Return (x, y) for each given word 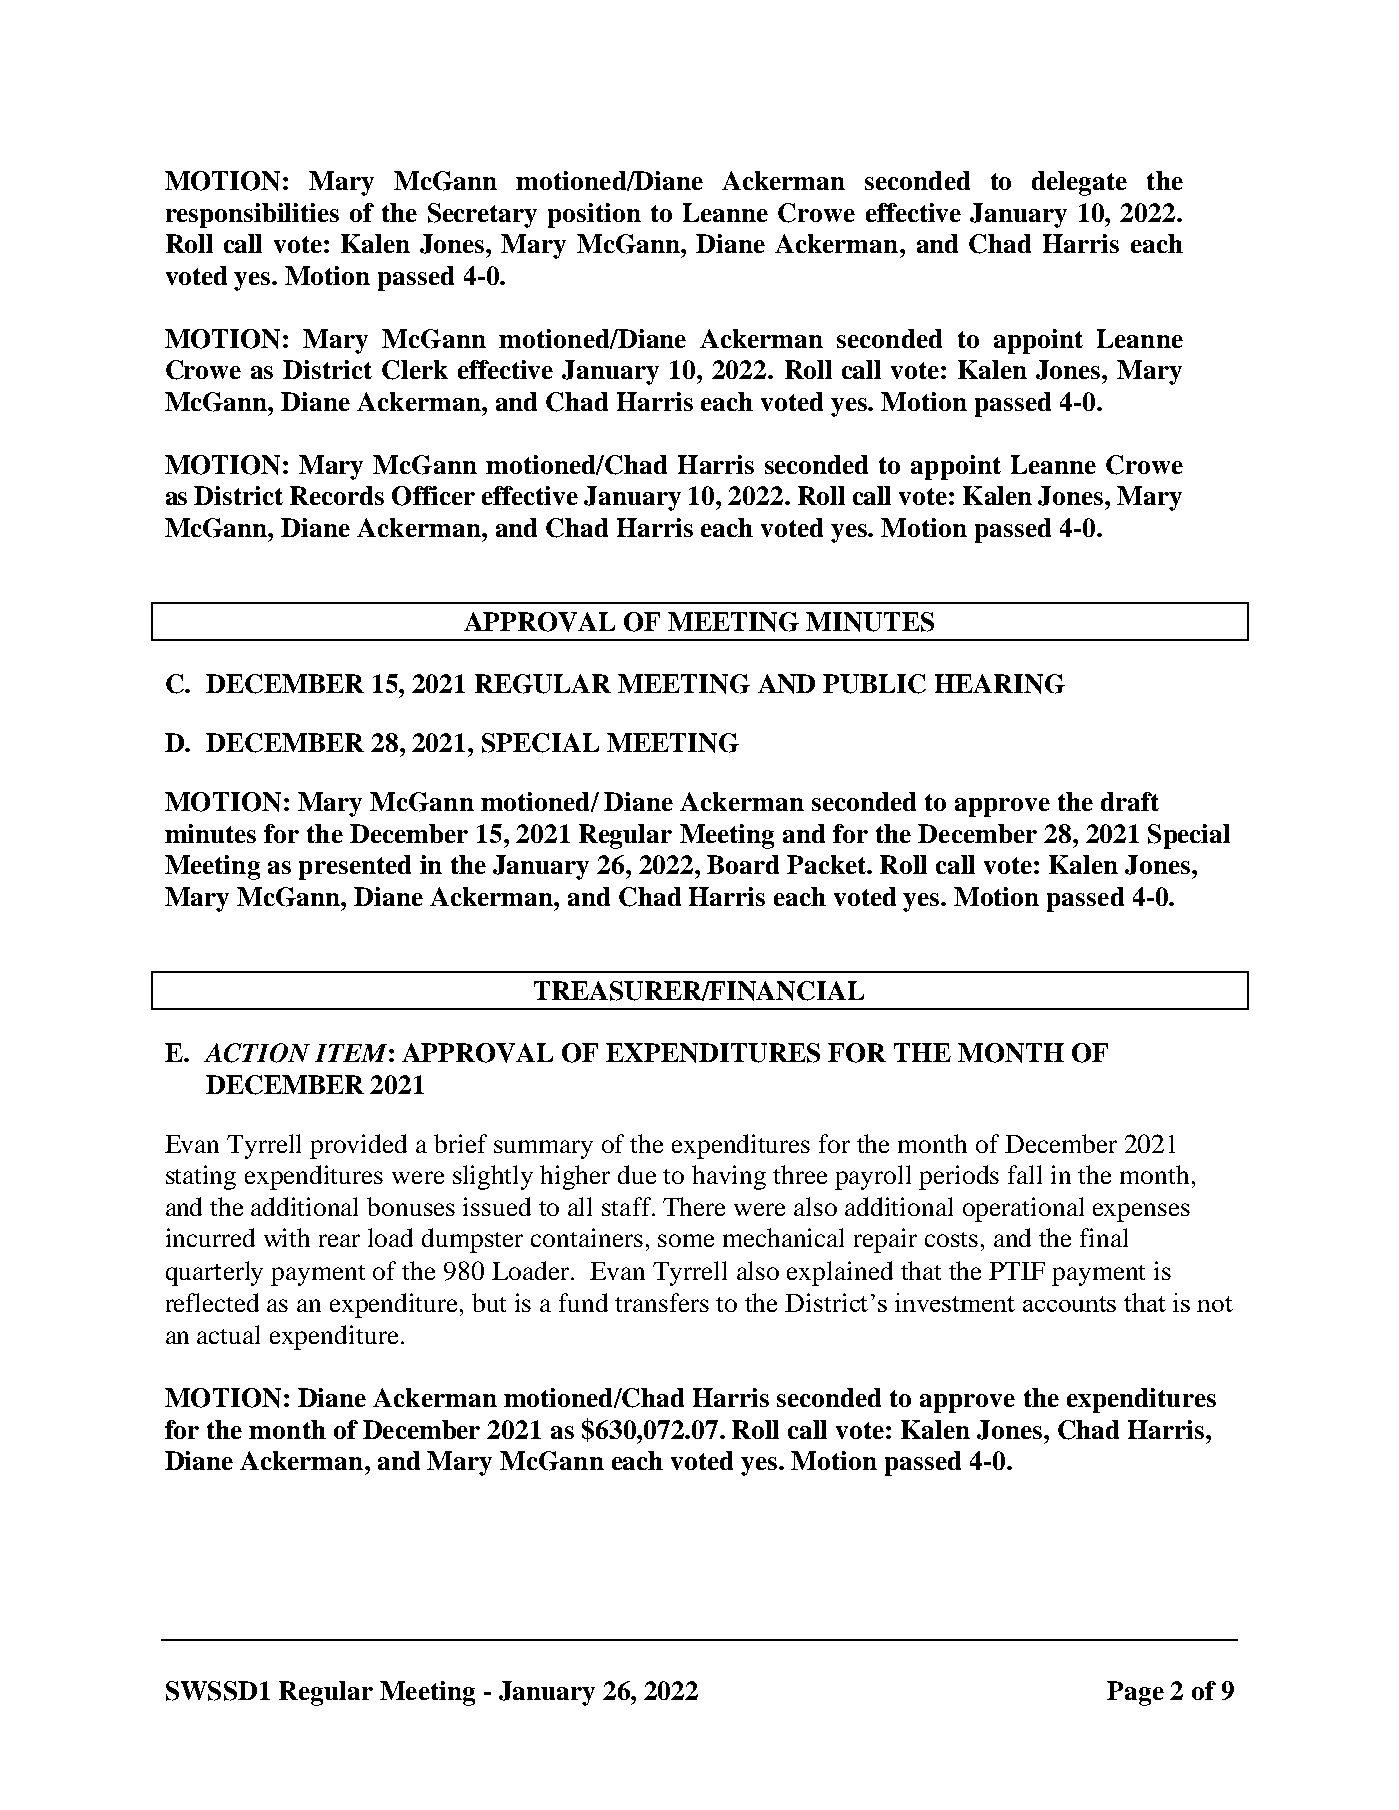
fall (1025, 1174)
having (729, 1177)
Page (1135, 1693)
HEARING (1000, 684)
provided (358, 1146)
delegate (1079, 183)
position (594, 215)
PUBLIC (874, 684)
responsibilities (252, 215)
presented (355, 867)
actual (228, 1334)
